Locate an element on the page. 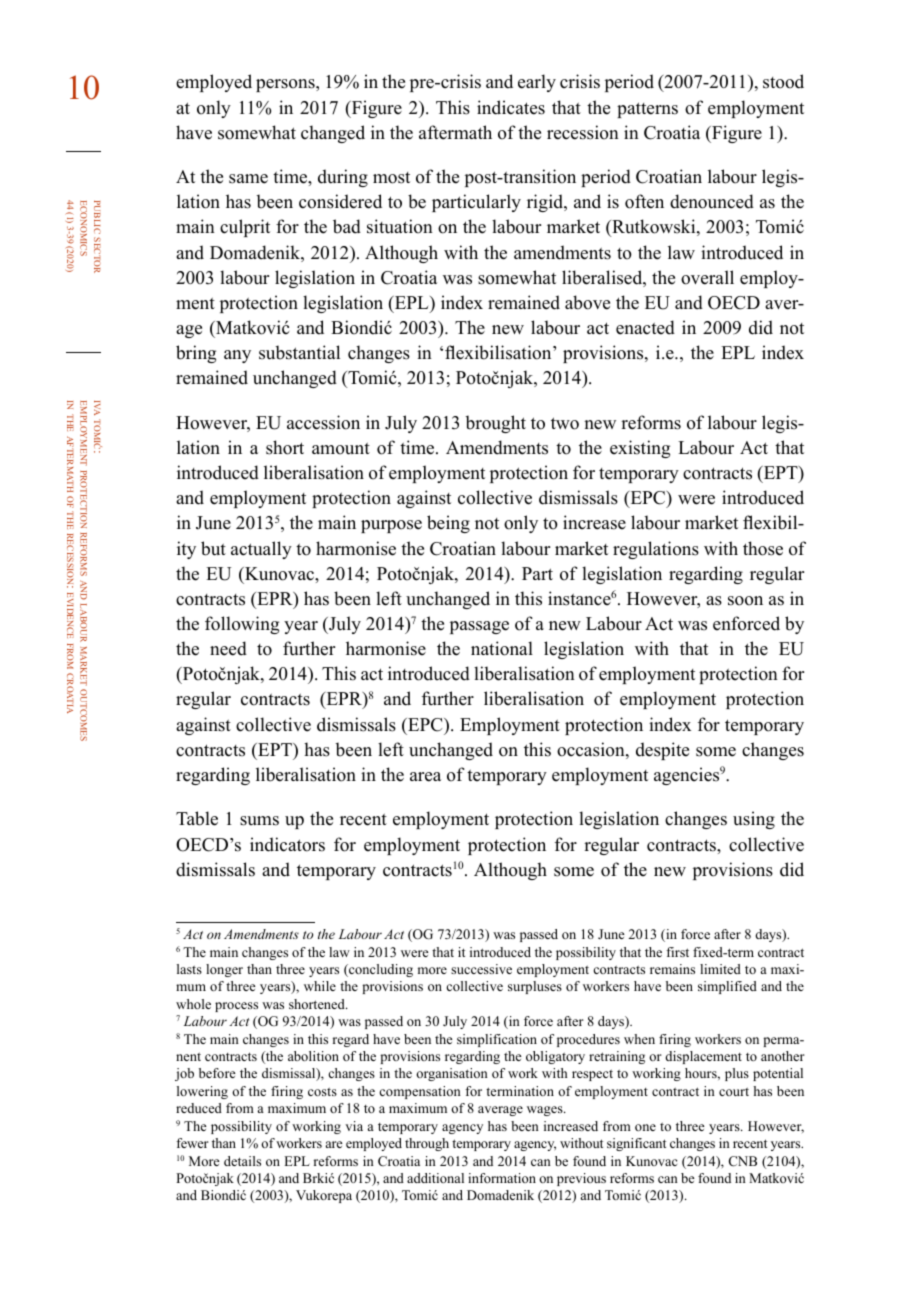  information is located at coordinates (502, 1178).
